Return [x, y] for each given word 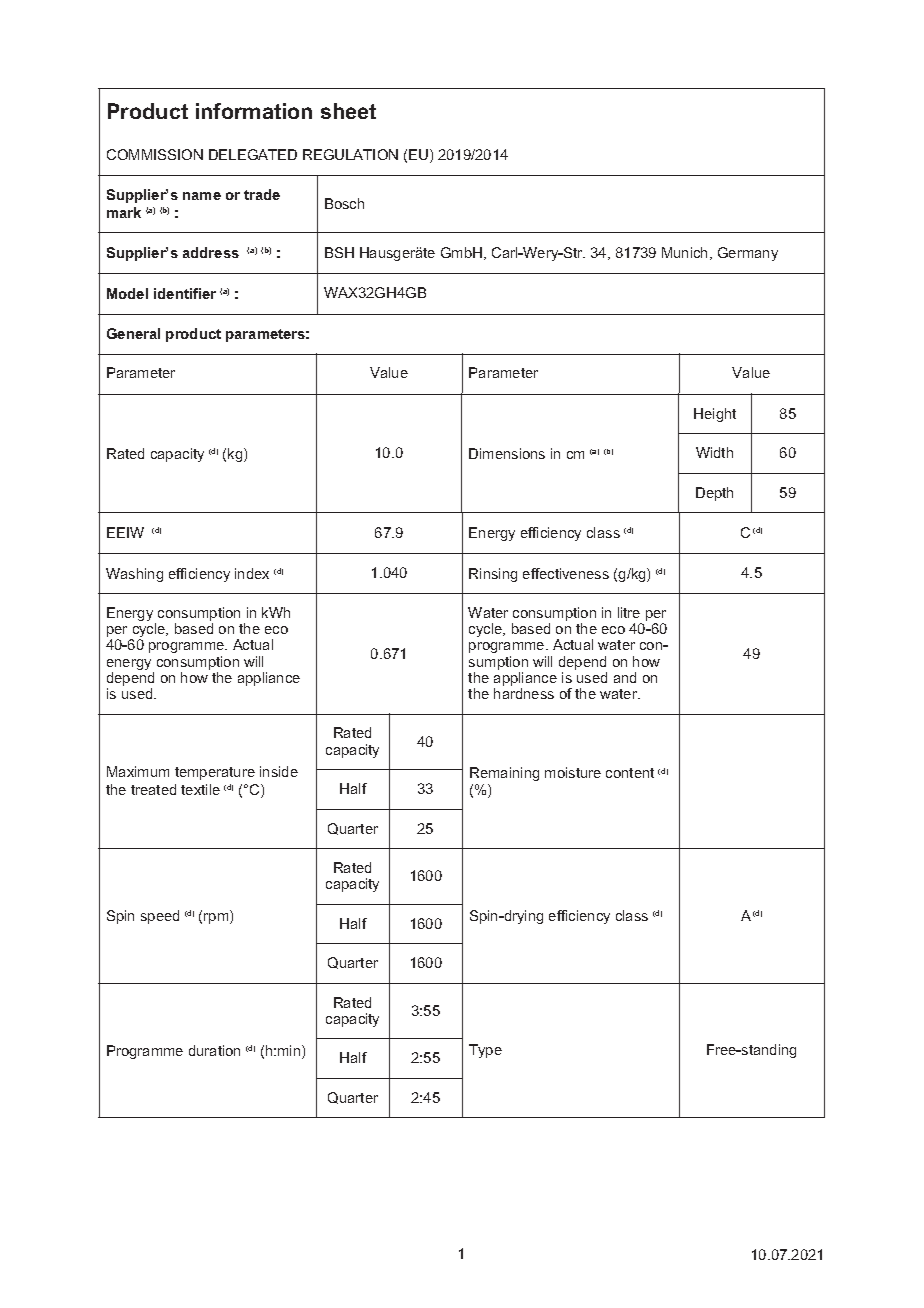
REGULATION [350, 154]
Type [485, 1051]
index [252, 573]
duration [214, 1050]
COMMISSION [155, 154]
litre [629, 612]
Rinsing [493, 575]
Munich [686, 253]
